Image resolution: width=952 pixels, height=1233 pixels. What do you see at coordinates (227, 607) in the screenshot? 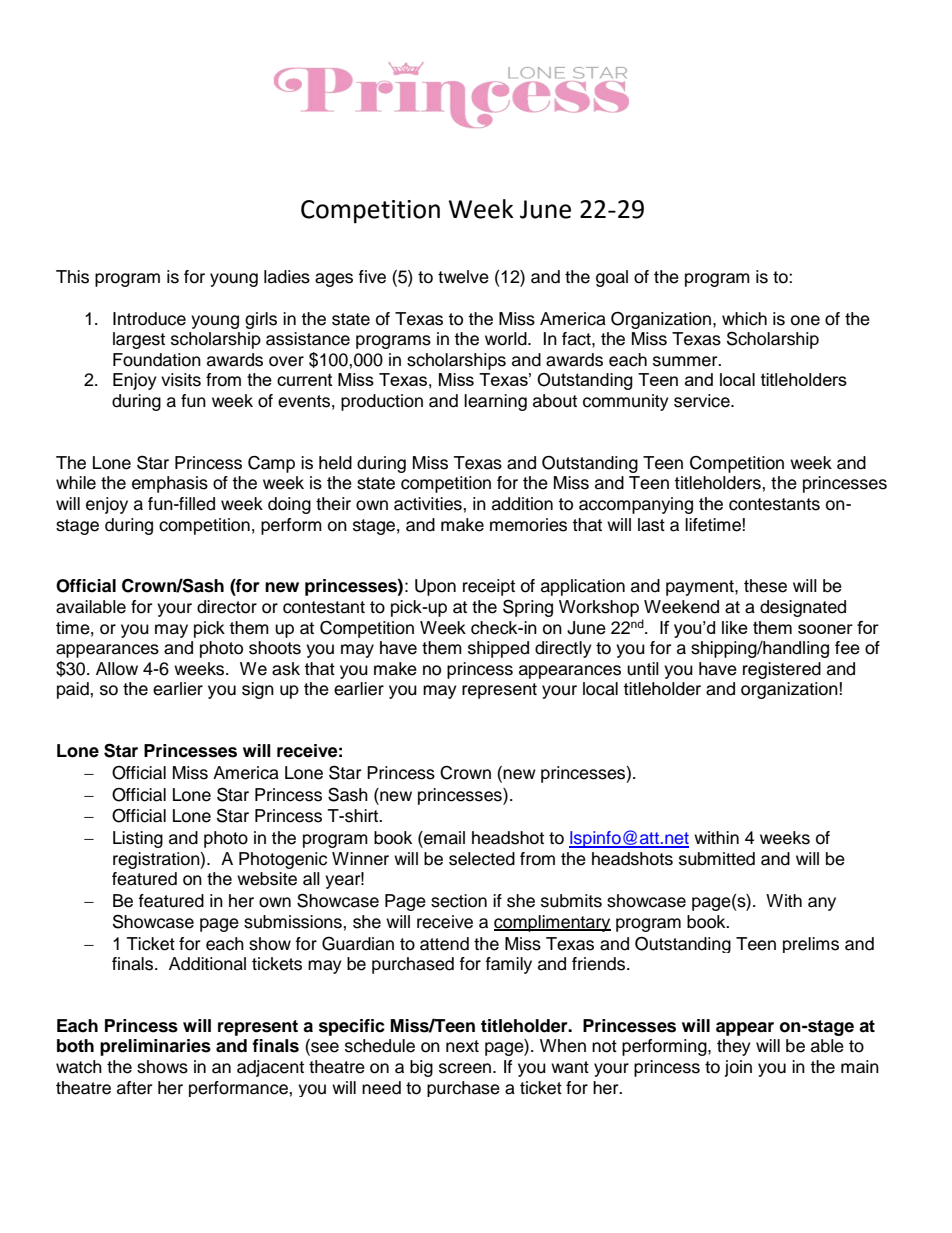
I see `director` at bounding box center [227, 607].
